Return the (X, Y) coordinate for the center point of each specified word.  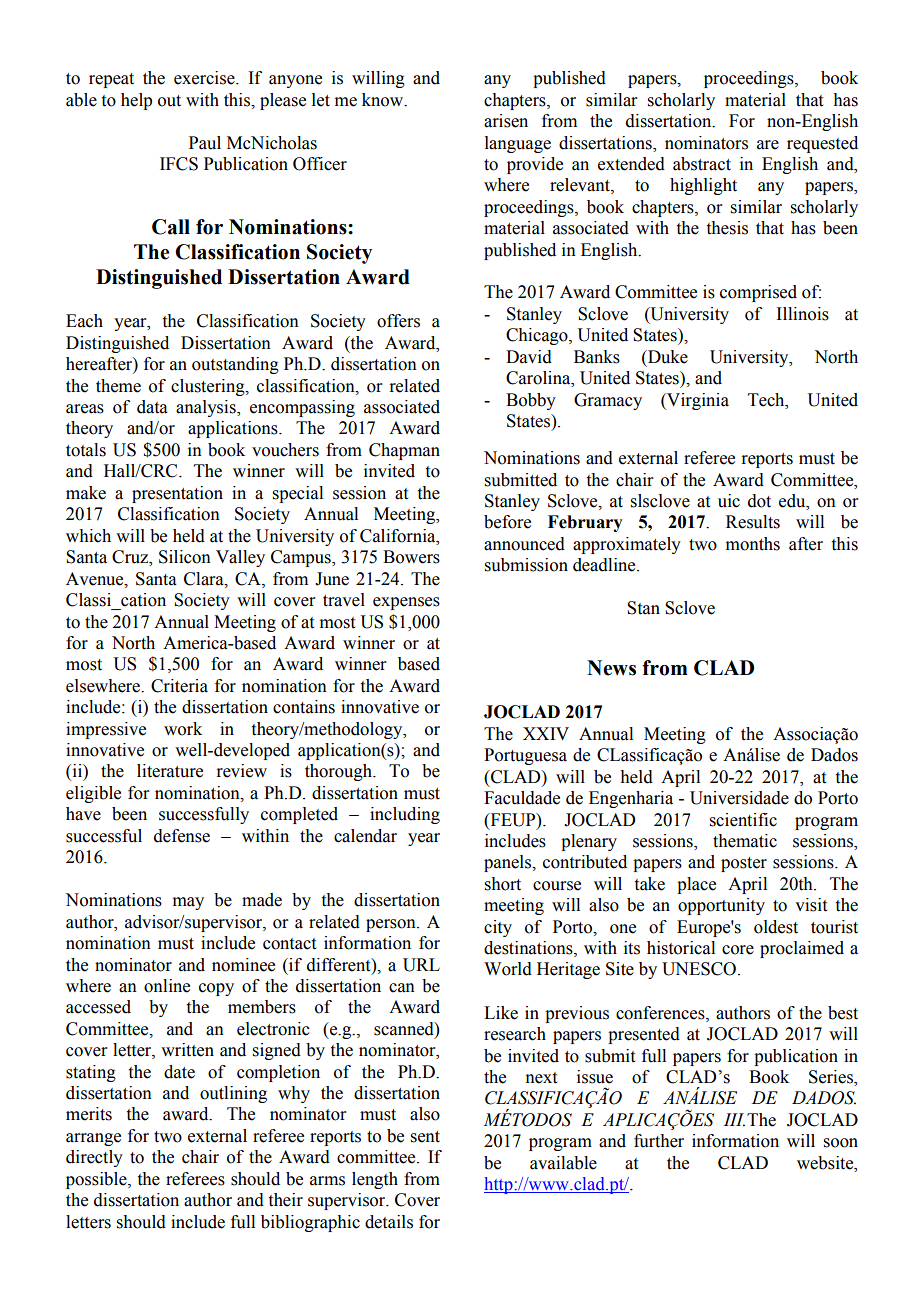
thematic (745, 841)
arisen (506, 121)
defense (182, 836)
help (136, 101)
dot (759, 501)
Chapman (404, 451)
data (152, 407)
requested (822, 144)
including (405, 815)
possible (97, 1180)
